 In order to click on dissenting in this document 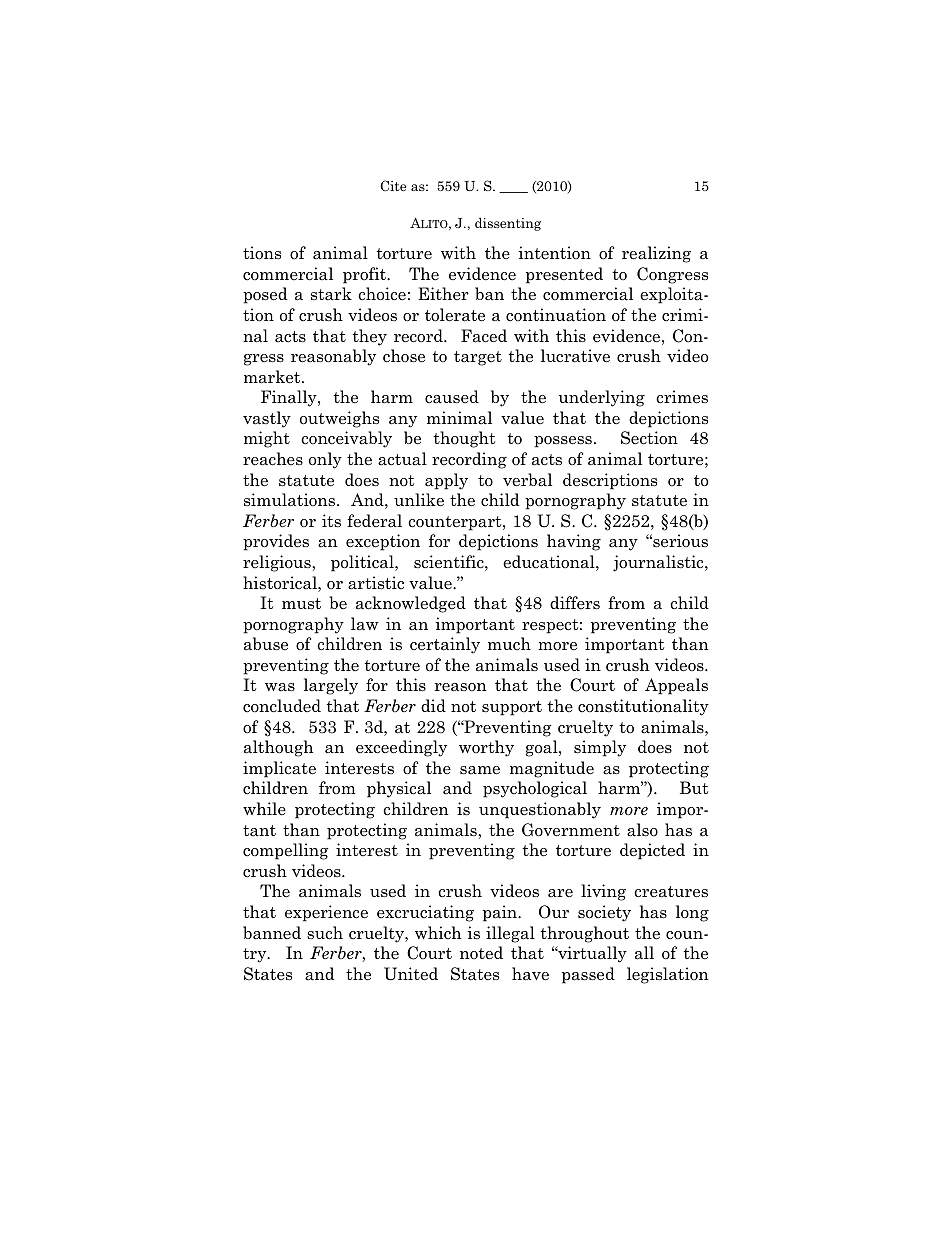, I will do `click(508, 224)`.
